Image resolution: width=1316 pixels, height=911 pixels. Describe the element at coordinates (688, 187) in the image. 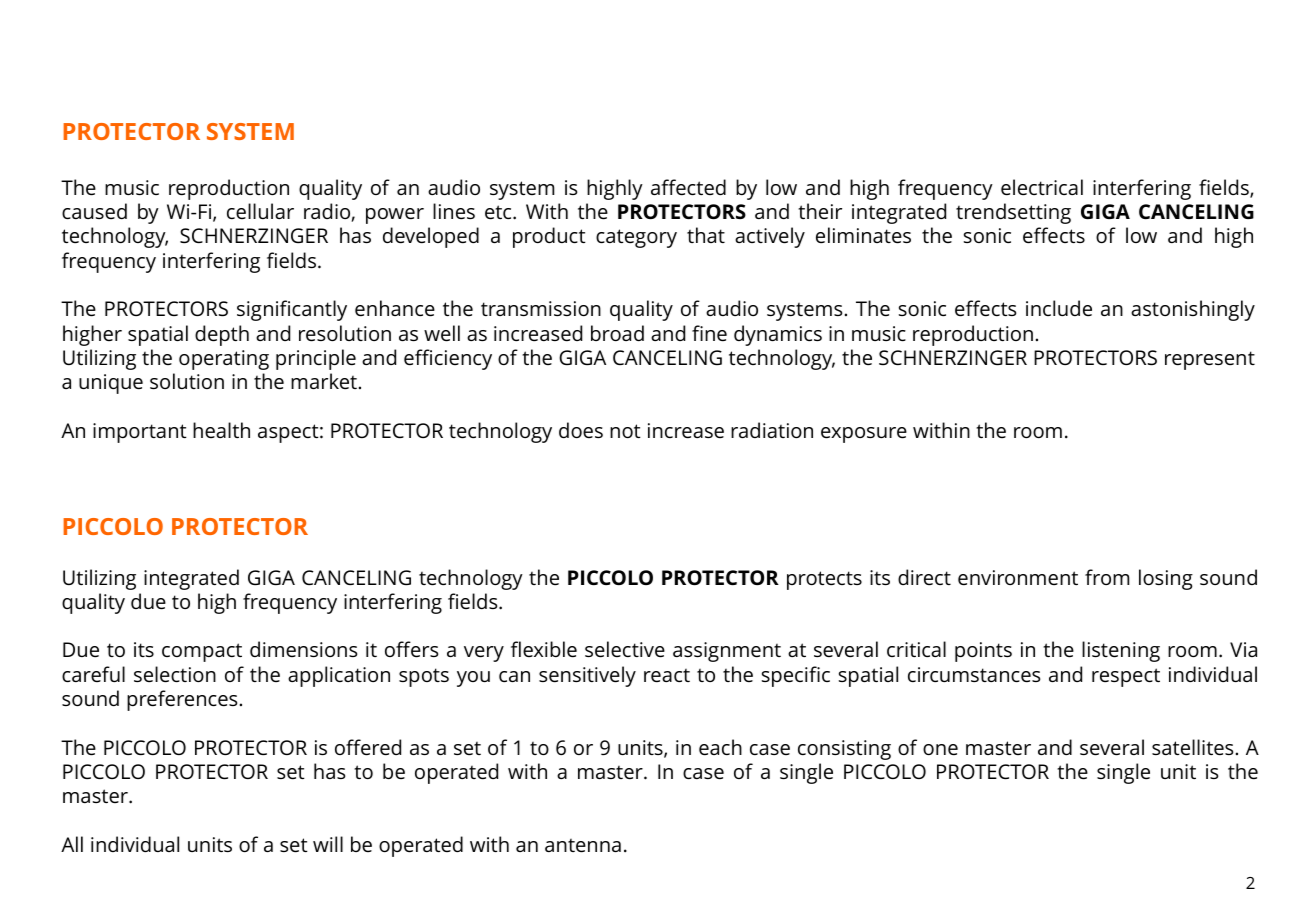

I see `affected` at that location.
